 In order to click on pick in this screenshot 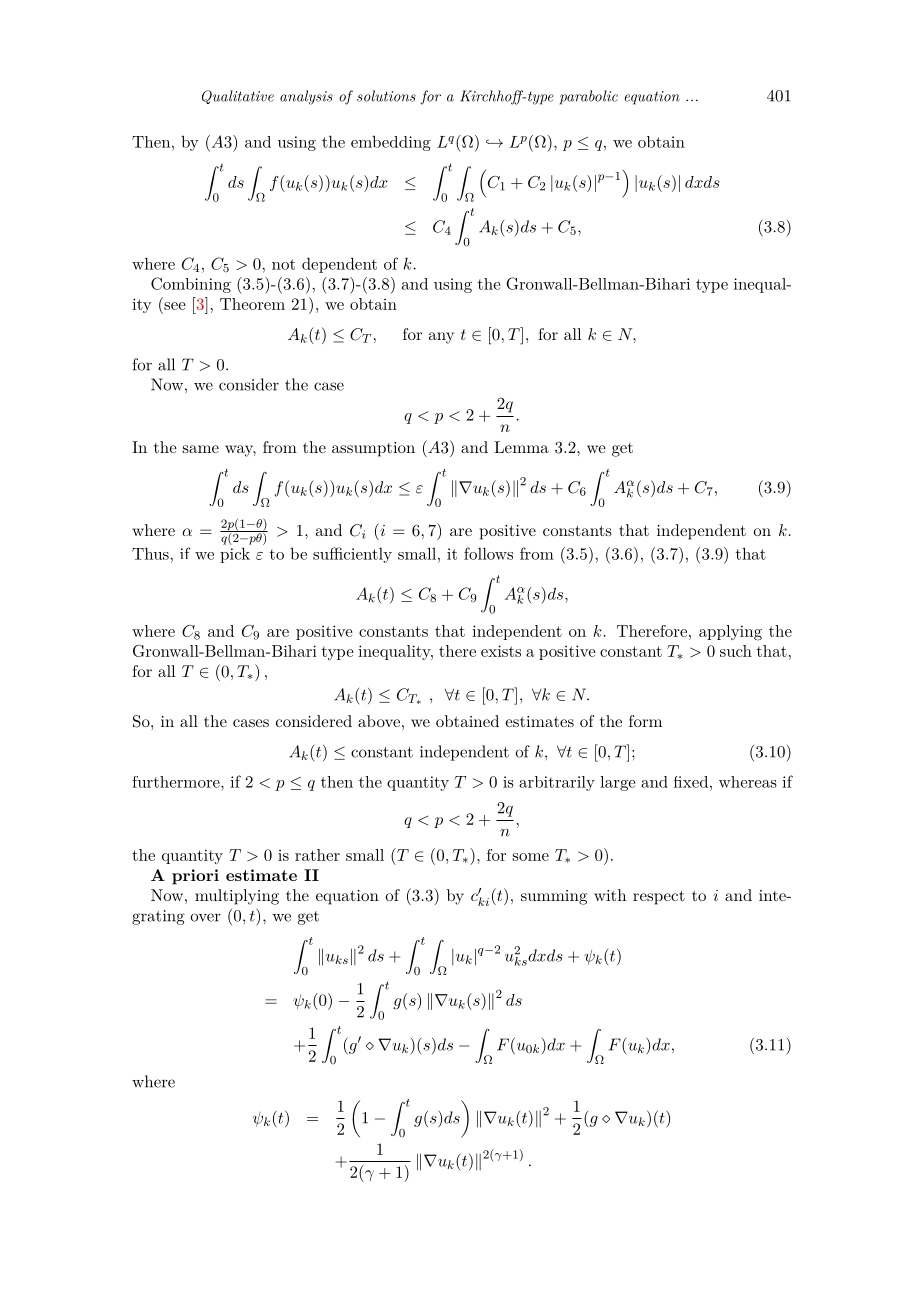, I will do `click(235, 555)`.
